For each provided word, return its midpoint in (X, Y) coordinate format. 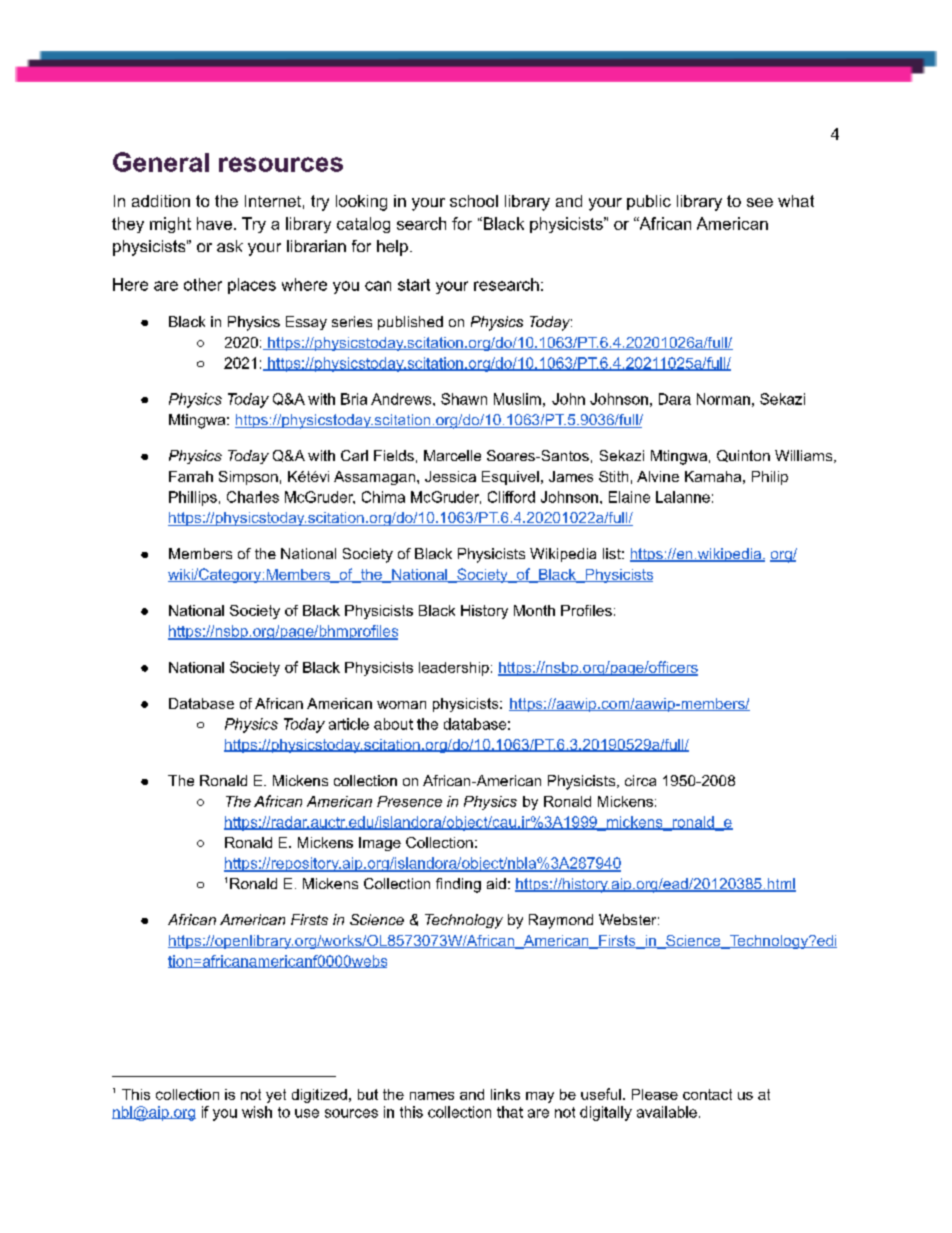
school (474, 201)
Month (534, 610)
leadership (454, 669)
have (214, 223)
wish (257, 1112)
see (760, 202)
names (432, 1096)
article (349, 724)
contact (707, 1094)
